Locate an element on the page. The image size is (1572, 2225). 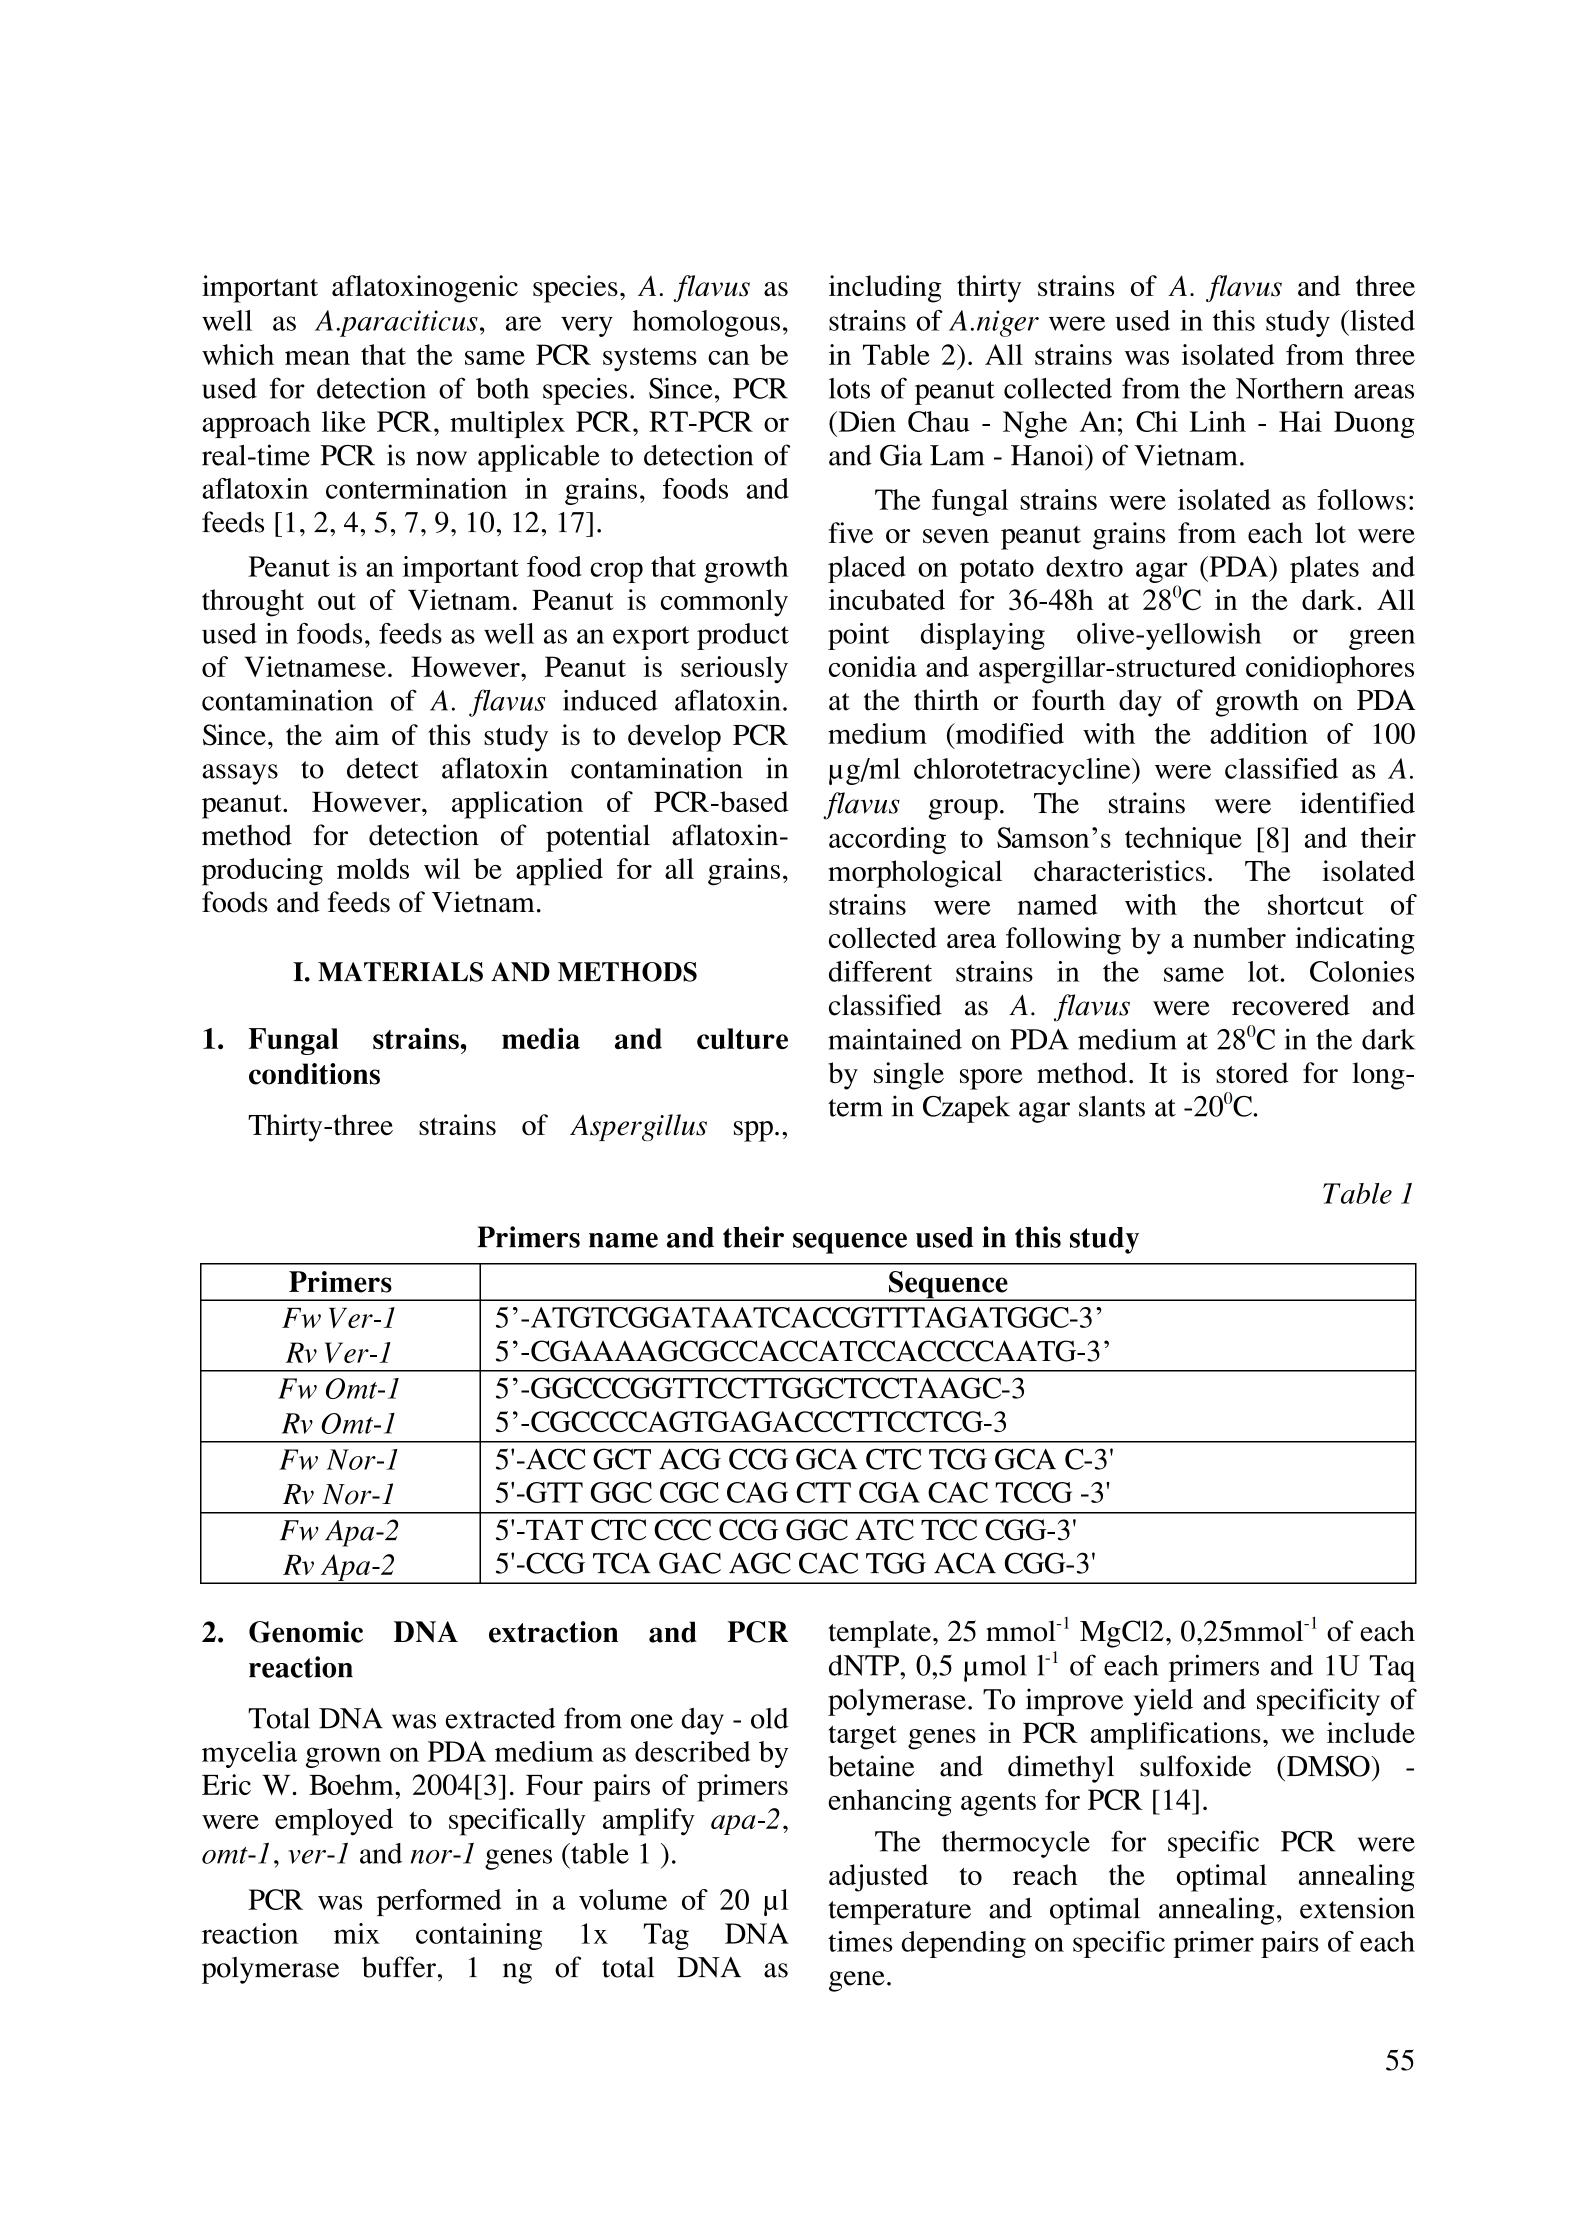
adjusted is located at coordinates (878, 1878).
